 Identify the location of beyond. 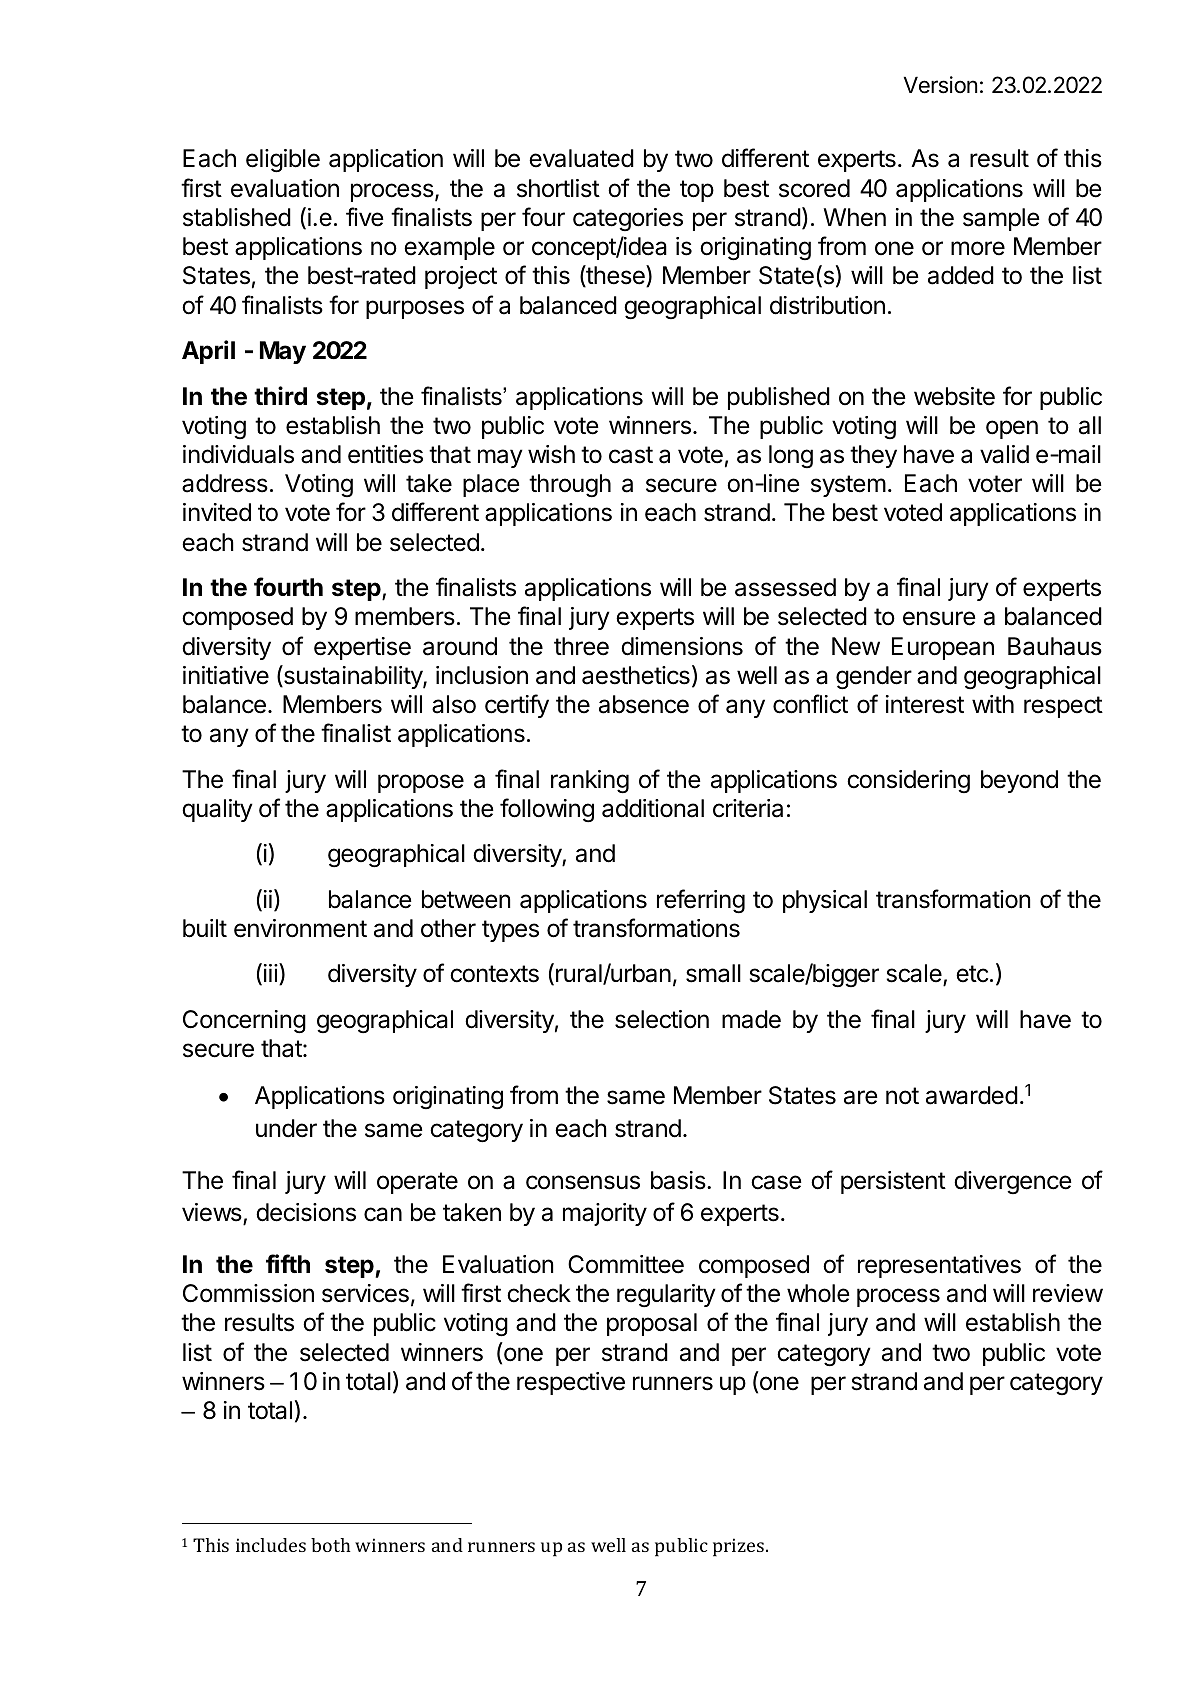
(1019, 781).
